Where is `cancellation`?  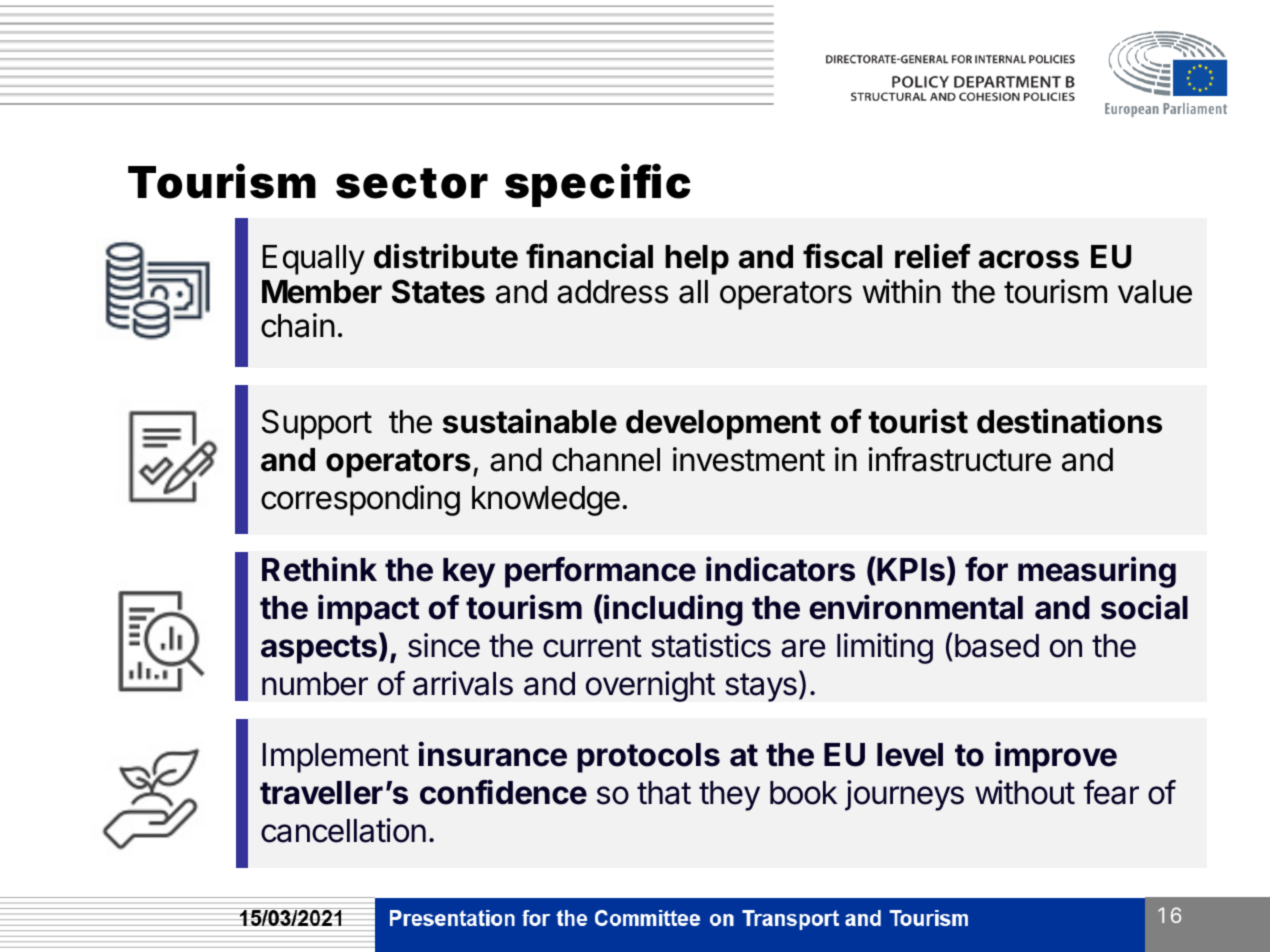
cancellation is located at coordinates (343, 830).
